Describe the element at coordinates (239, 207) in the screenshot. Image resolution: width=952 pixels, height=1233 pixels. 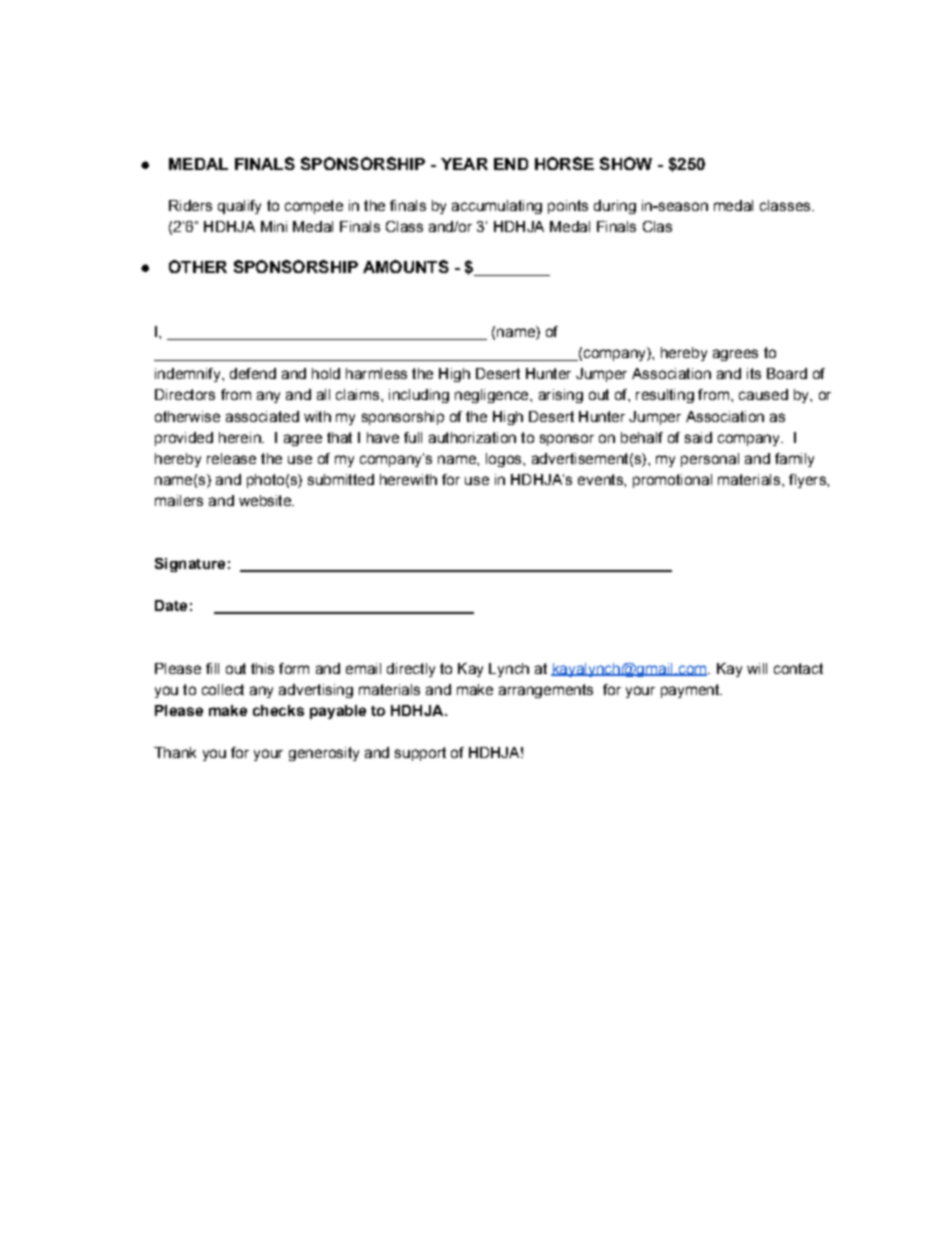
I see `qualify` at that location.
